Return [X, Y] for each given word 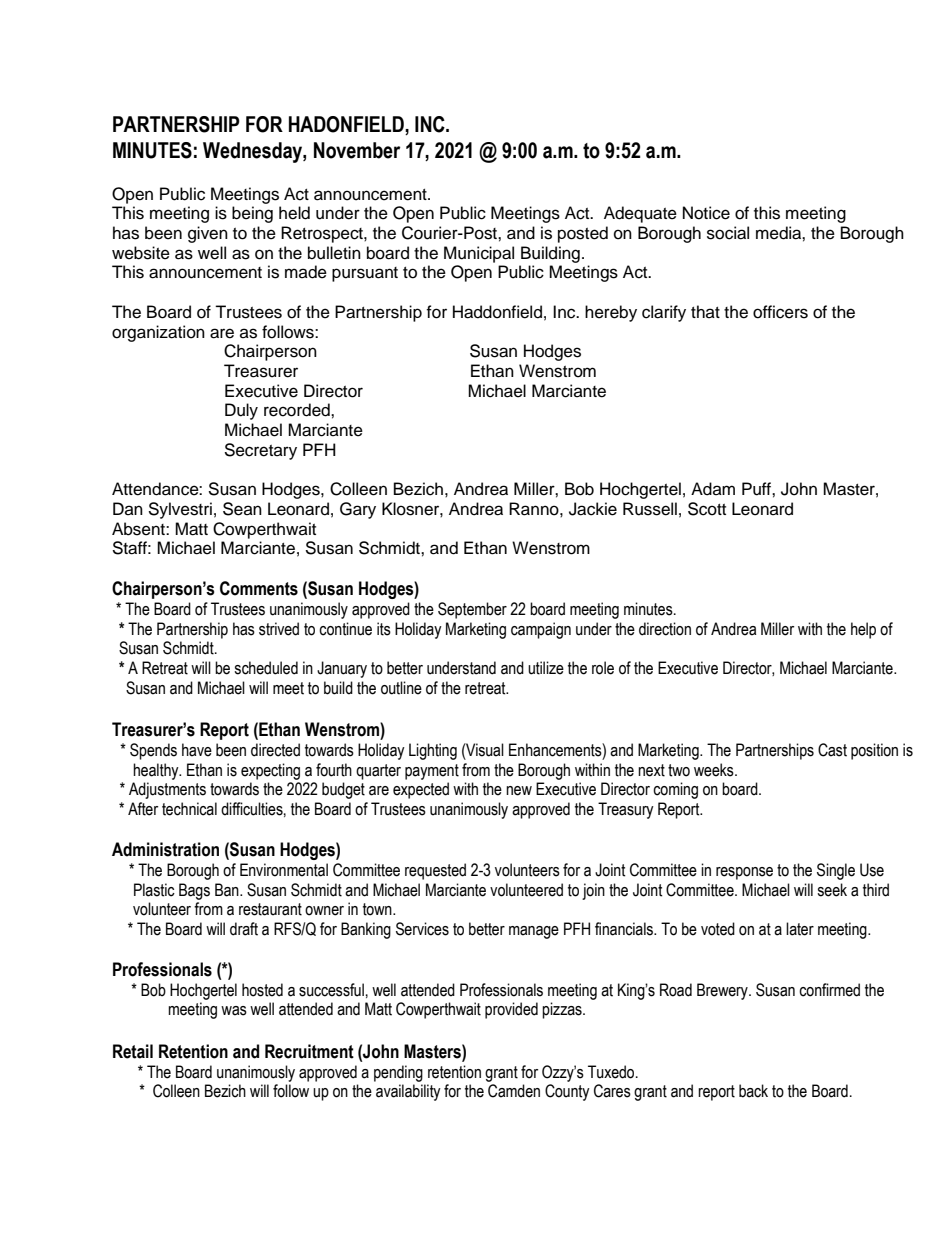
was [234, 1011]
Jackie [593, 509]
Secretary [260, 451]
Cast [832, 750]
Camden [514, 1091]
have [197, 750]
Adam [713, 489]
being [252, 214]
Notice [706, 213]
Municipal [479, 254]
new [519, 791]
